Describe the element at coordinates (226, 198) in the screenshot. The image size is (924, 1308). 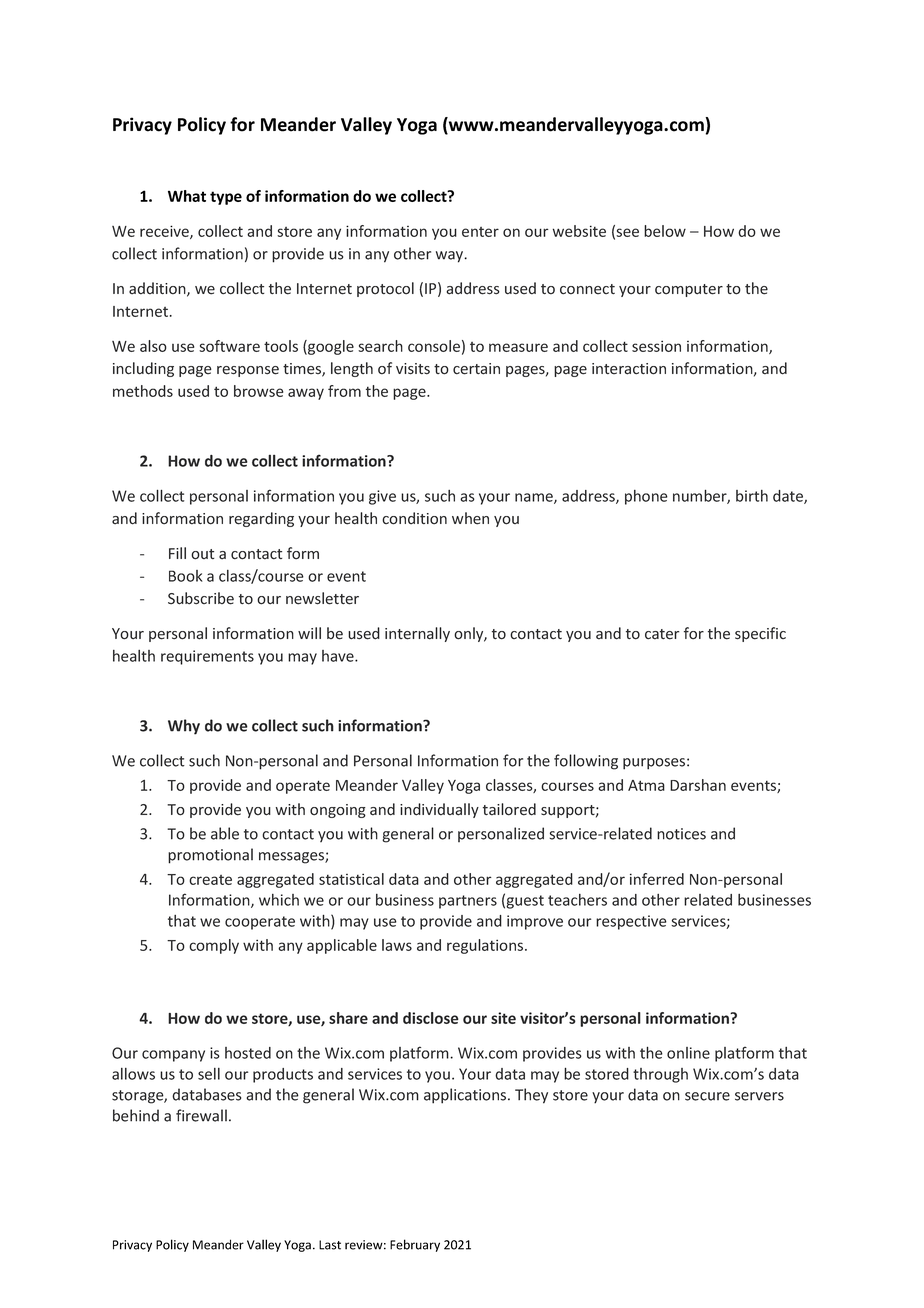
I see `type` at that location.
